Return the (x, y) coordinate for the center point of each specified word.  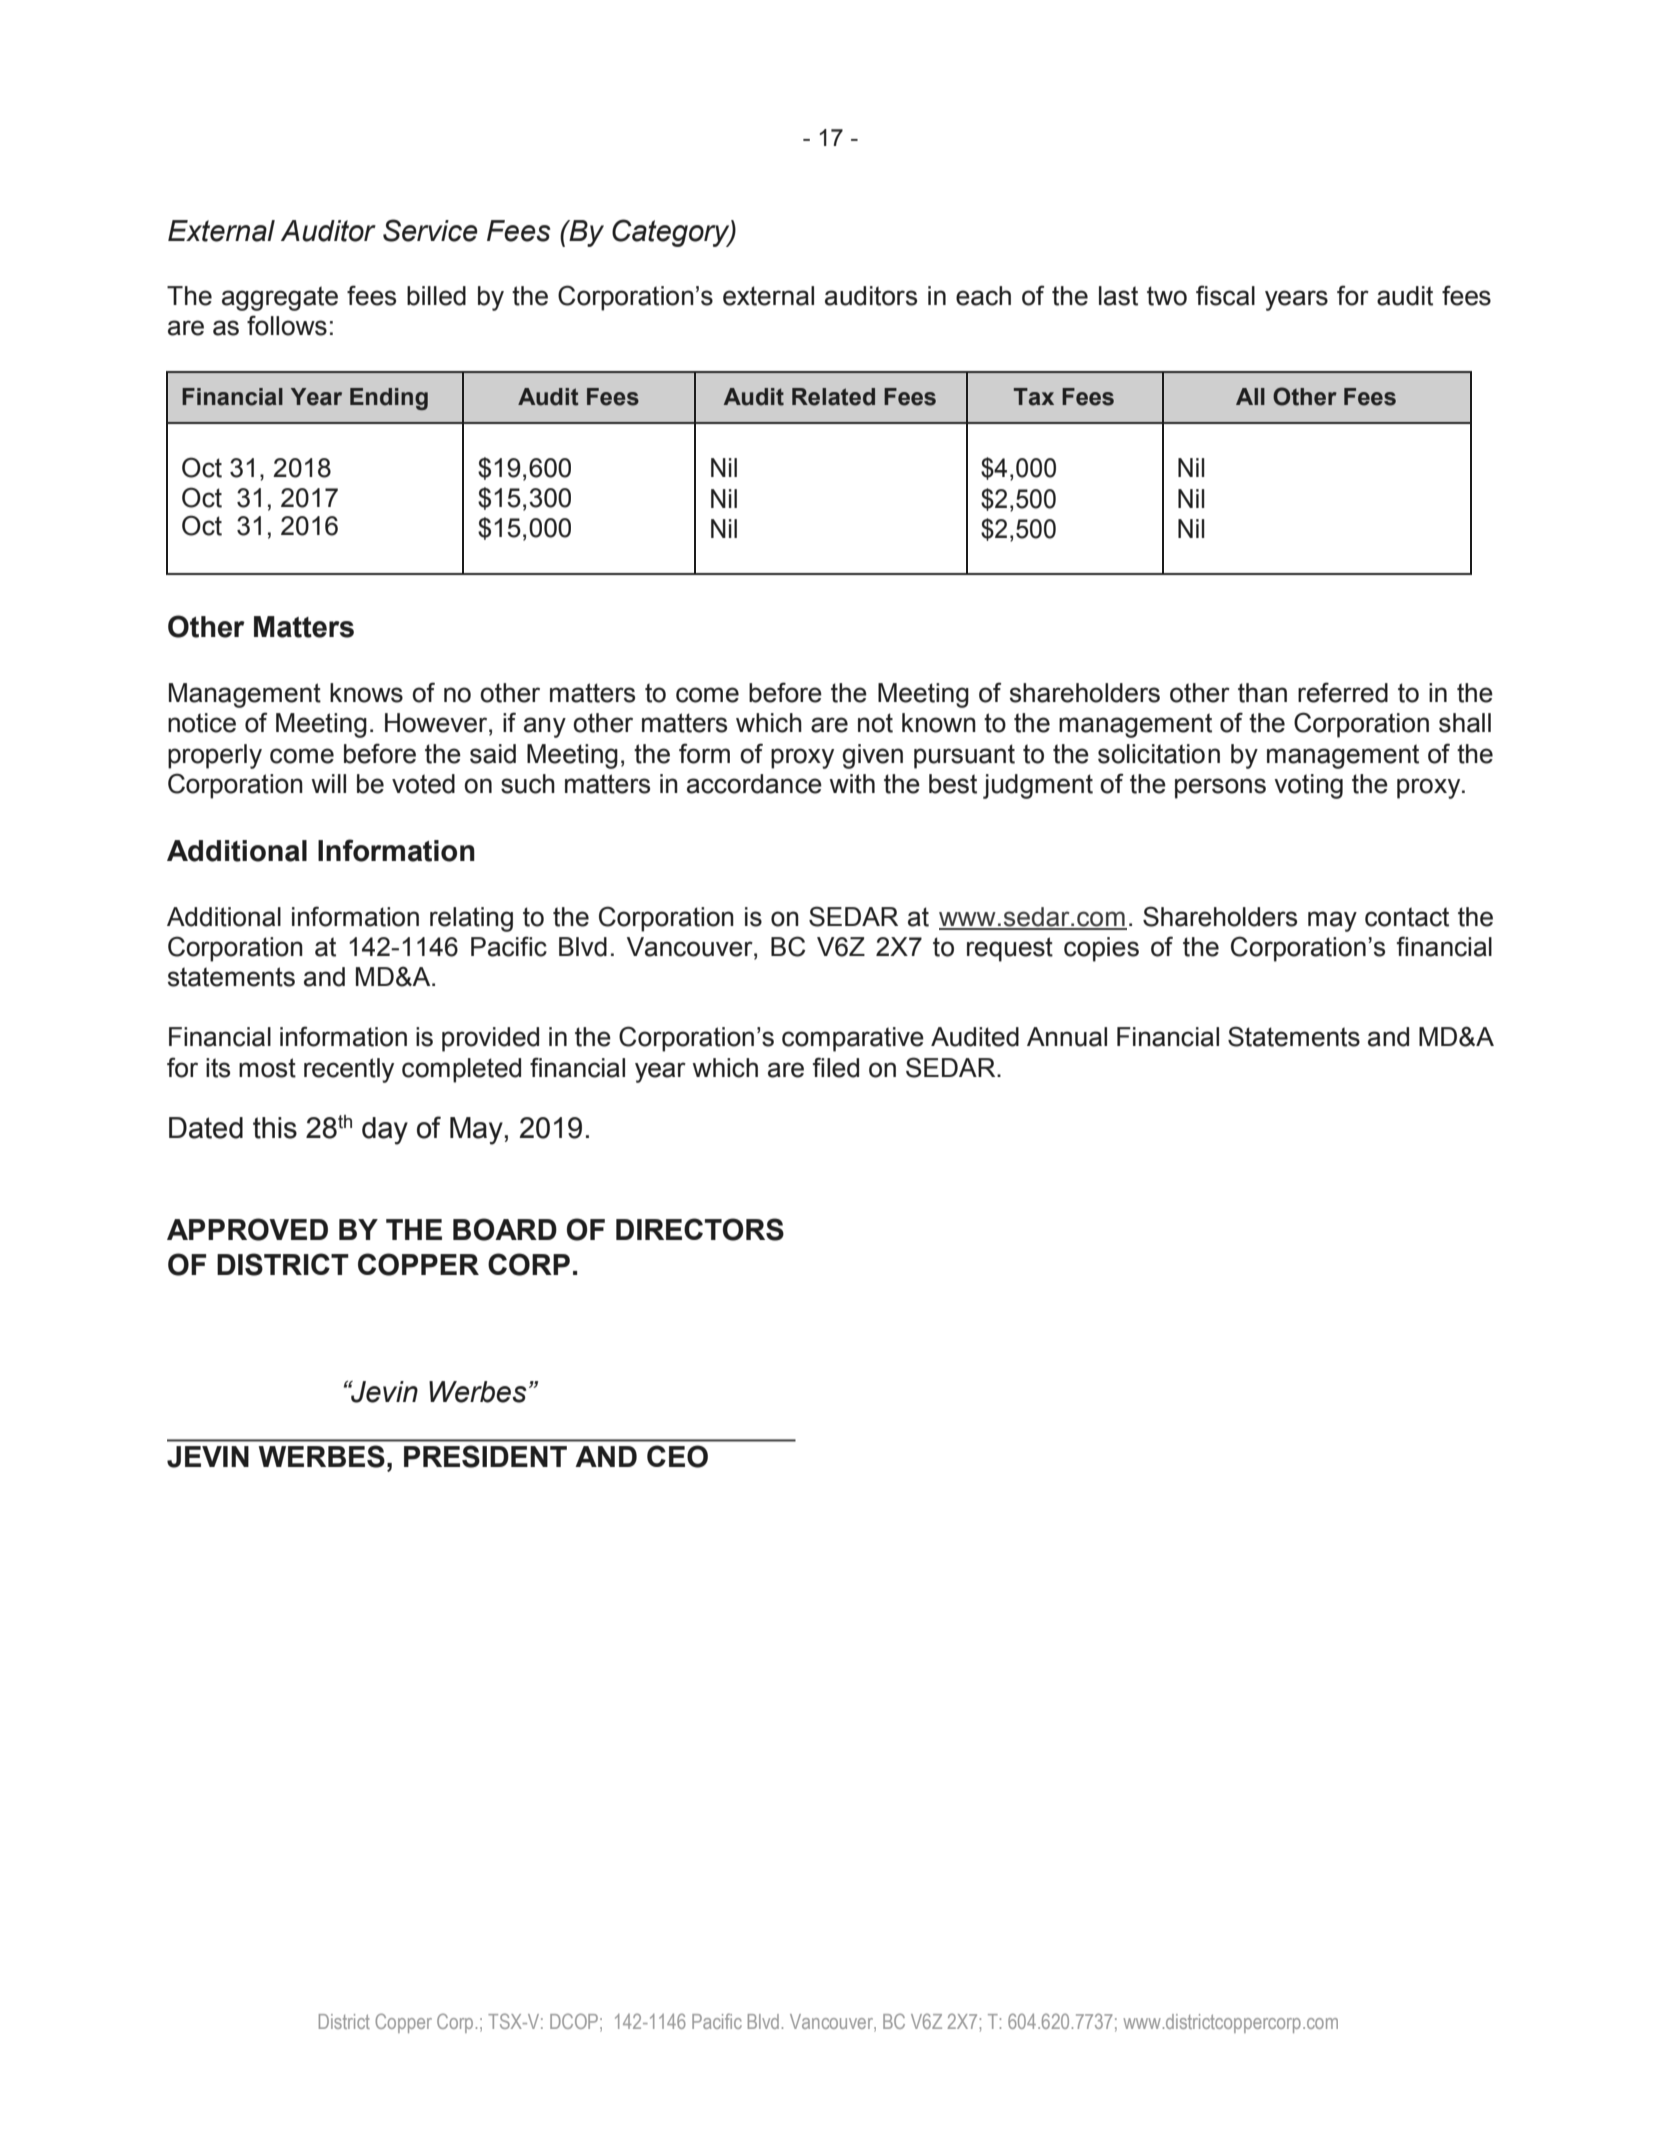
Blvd (763, 2021)
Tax (1034, 397)
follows (287, 325)
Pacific (717, 2021)
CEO (677, 1456)
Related (833, 397)
